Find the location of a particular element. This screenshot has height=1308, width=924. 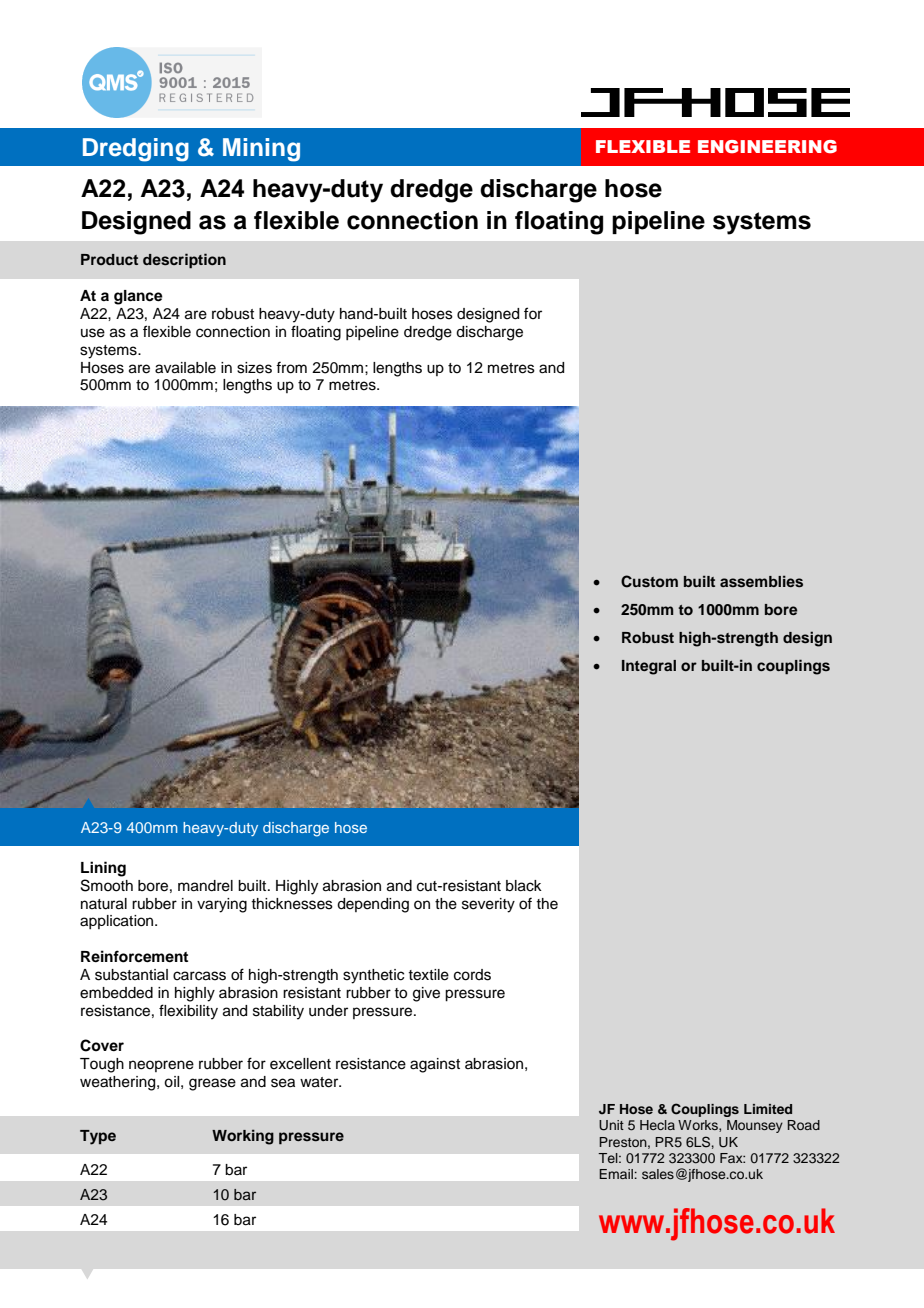

Mining is located at coordinates (261, 150).
